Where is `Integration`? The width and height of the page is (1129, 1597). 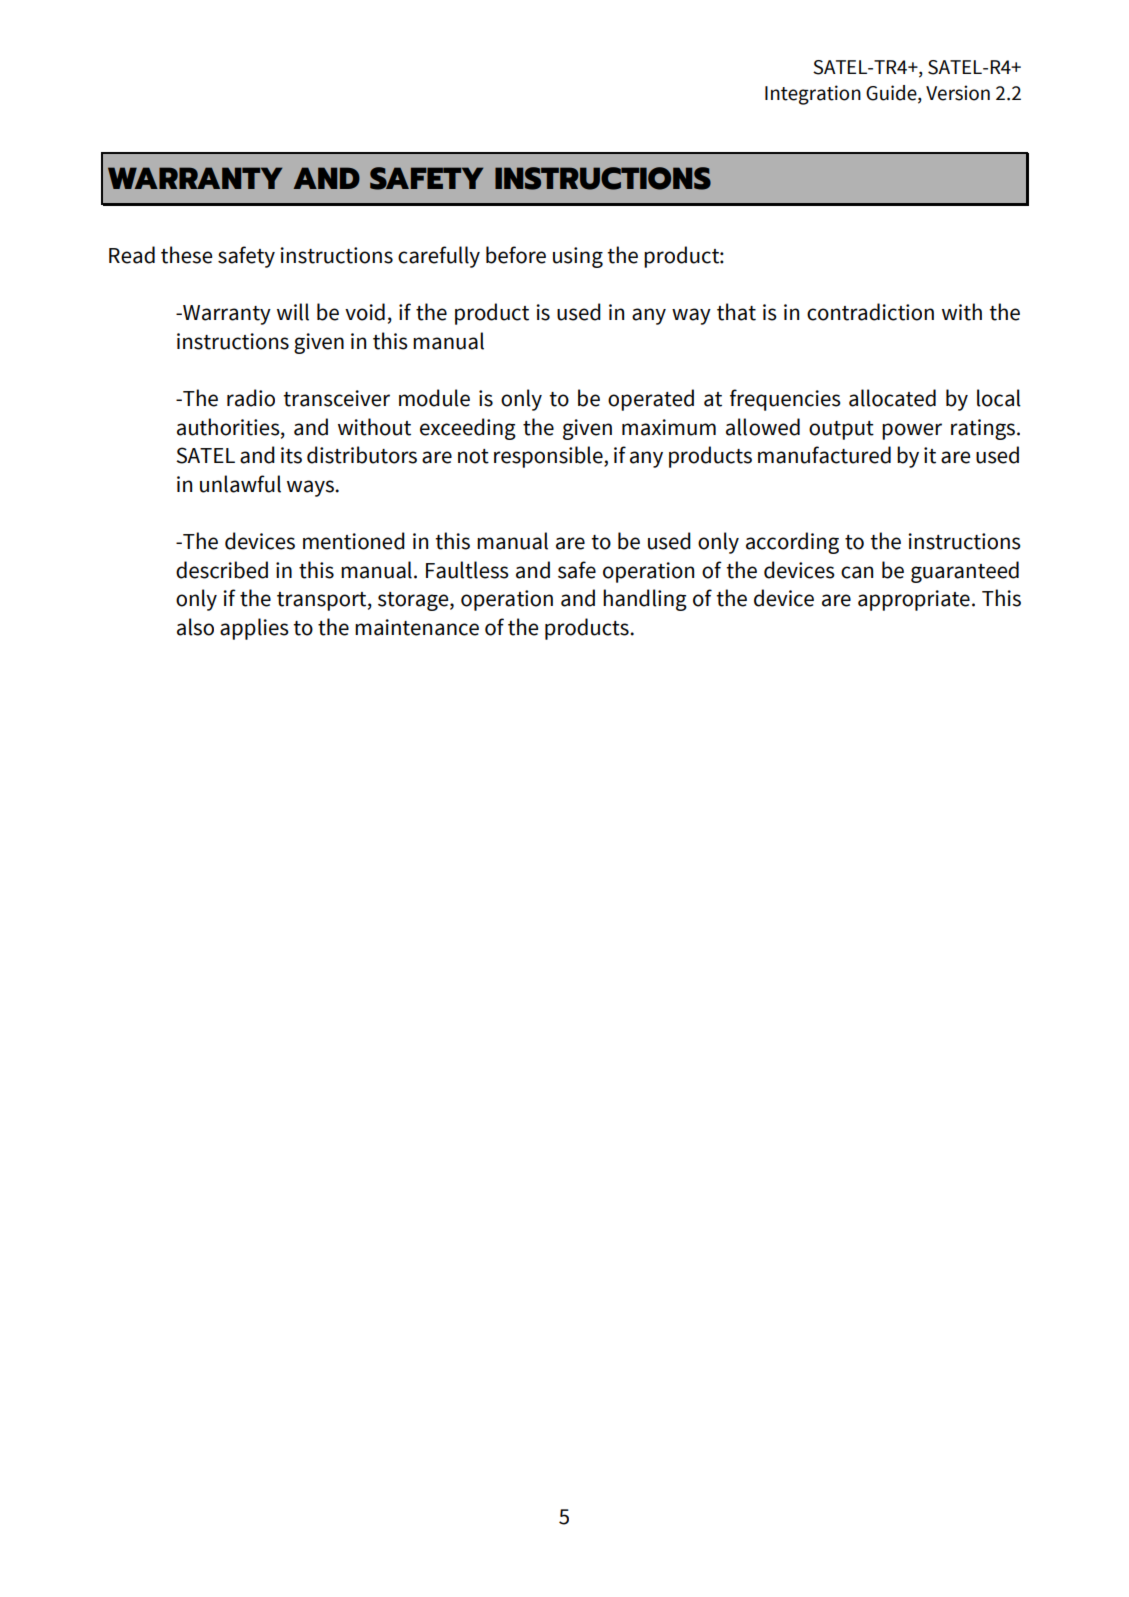 Integration is located at coordinates (813, 95).
